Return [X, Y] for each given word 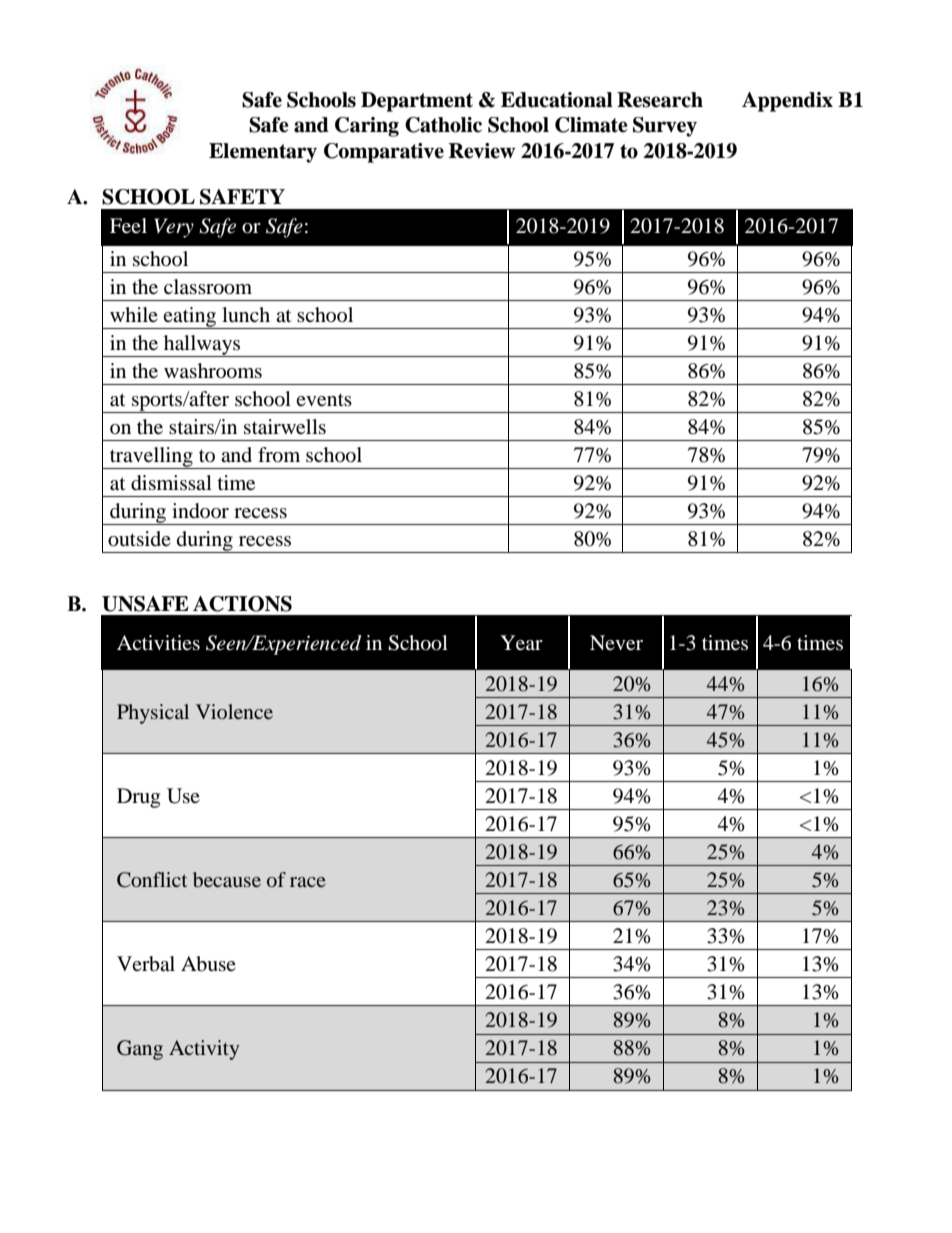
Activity [204, 1050]
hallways [202, 346]
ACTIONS [242, 604]
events [324, 400]
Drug [138, 798]
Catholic [443, 125]
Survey [665, 127]
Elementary [263, 153]
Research [660, 100]
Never [616, 643]
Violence [234, 711]
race [308, 882]
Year [521, 643]
